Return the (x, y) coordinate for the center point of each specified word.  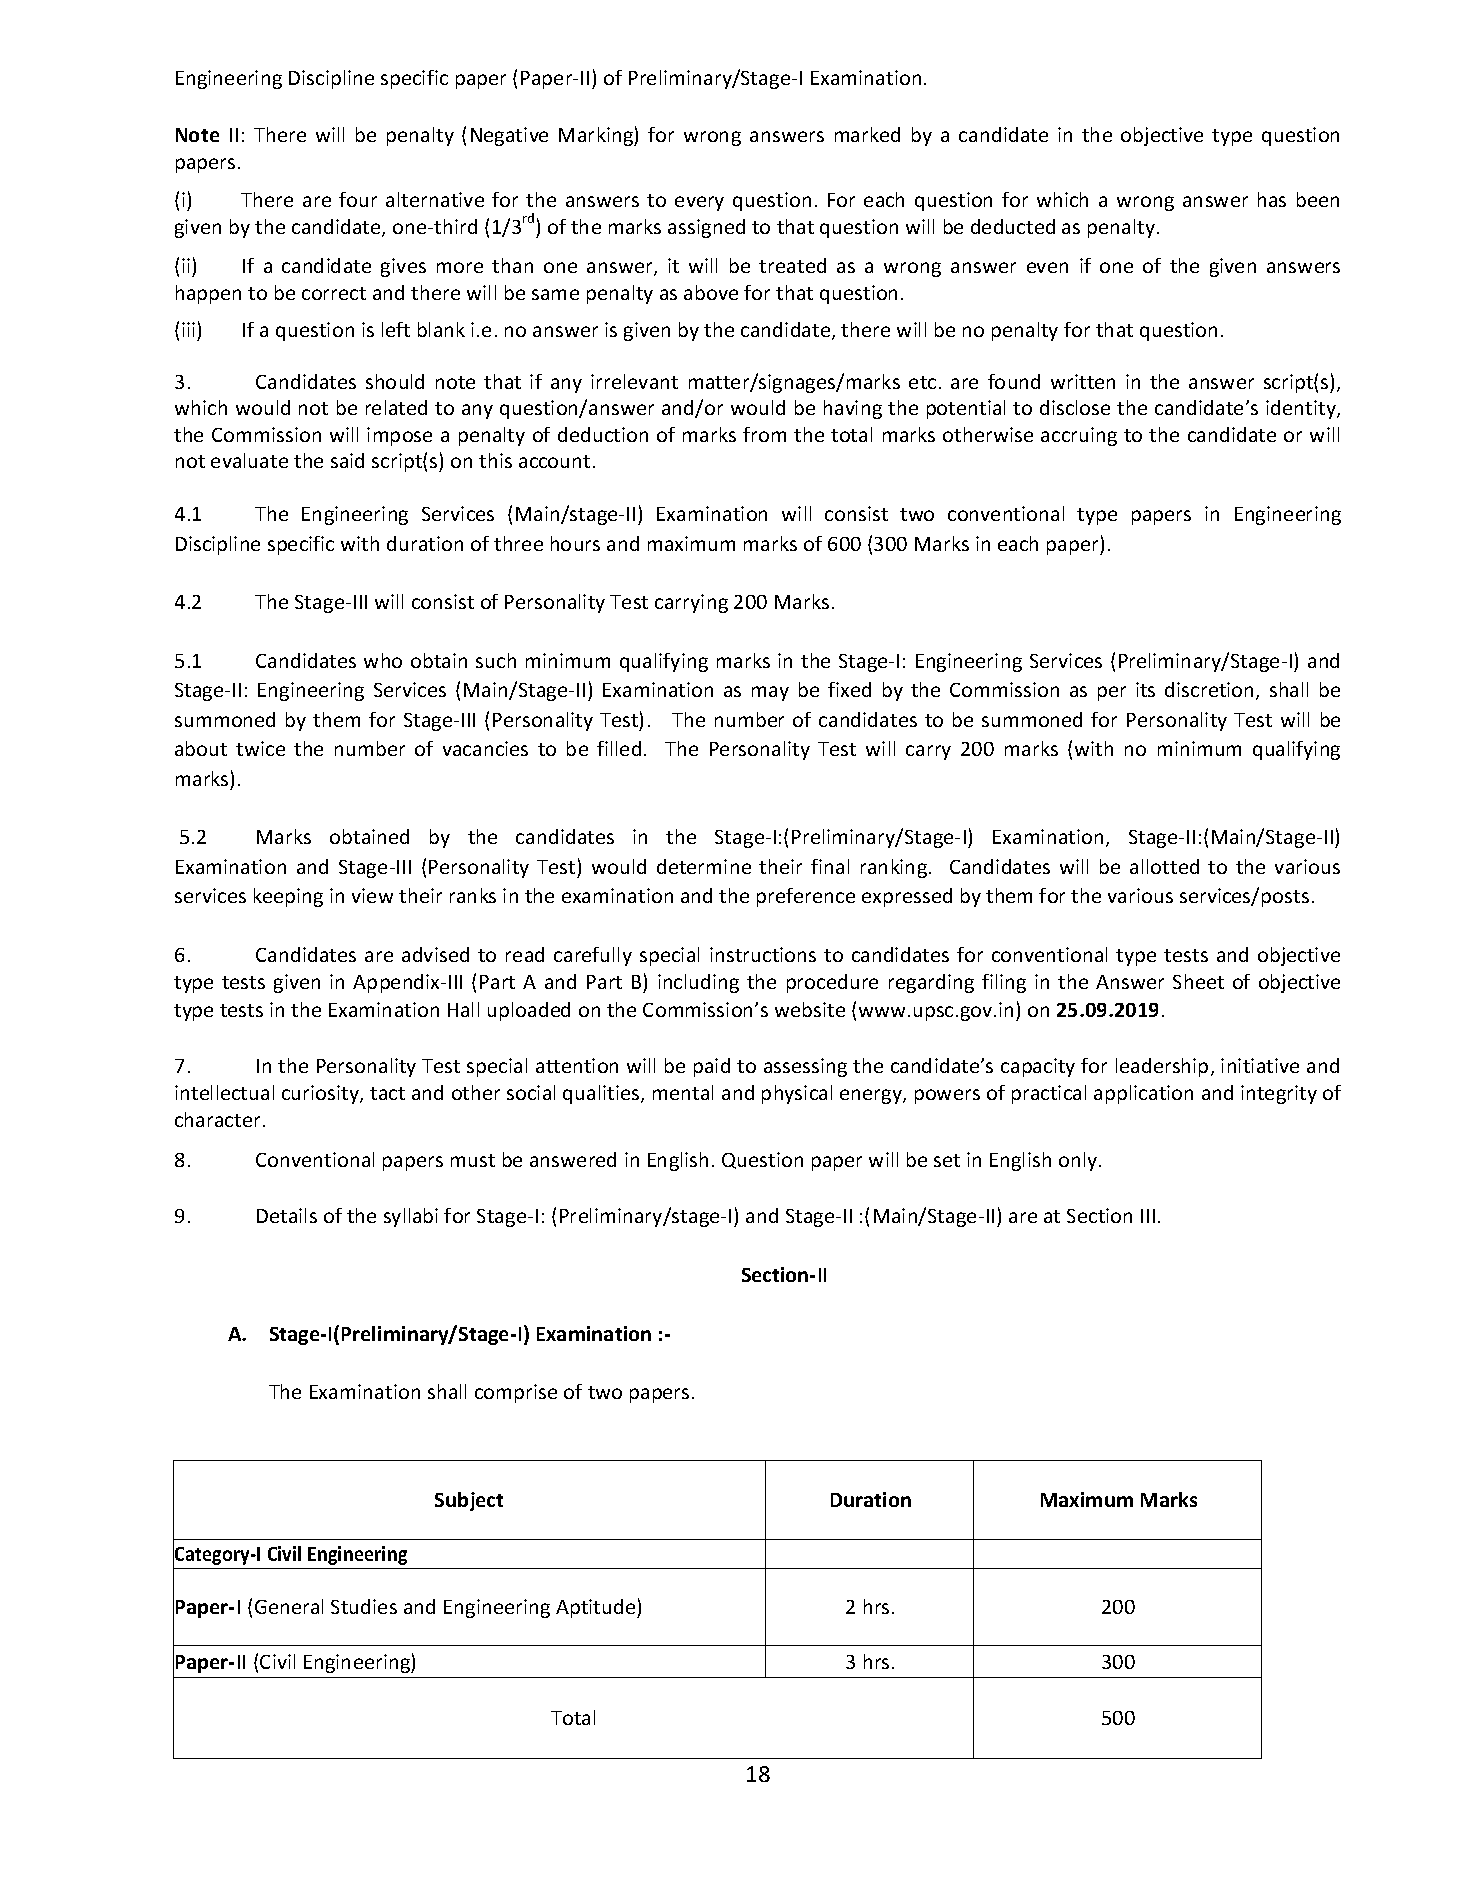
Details (287, 1215)
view (372, 895)
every (699, 203)
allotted (1164, 866)
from (764, 434)
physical (797, 1094)
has (1272, 199)
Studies (364, 1606)
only (1078, 1161)
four (358, 199)
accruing (1079, 436)
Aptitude (597, 1608)
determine (704, 866)
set (947, 1160)
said (347, 460)
